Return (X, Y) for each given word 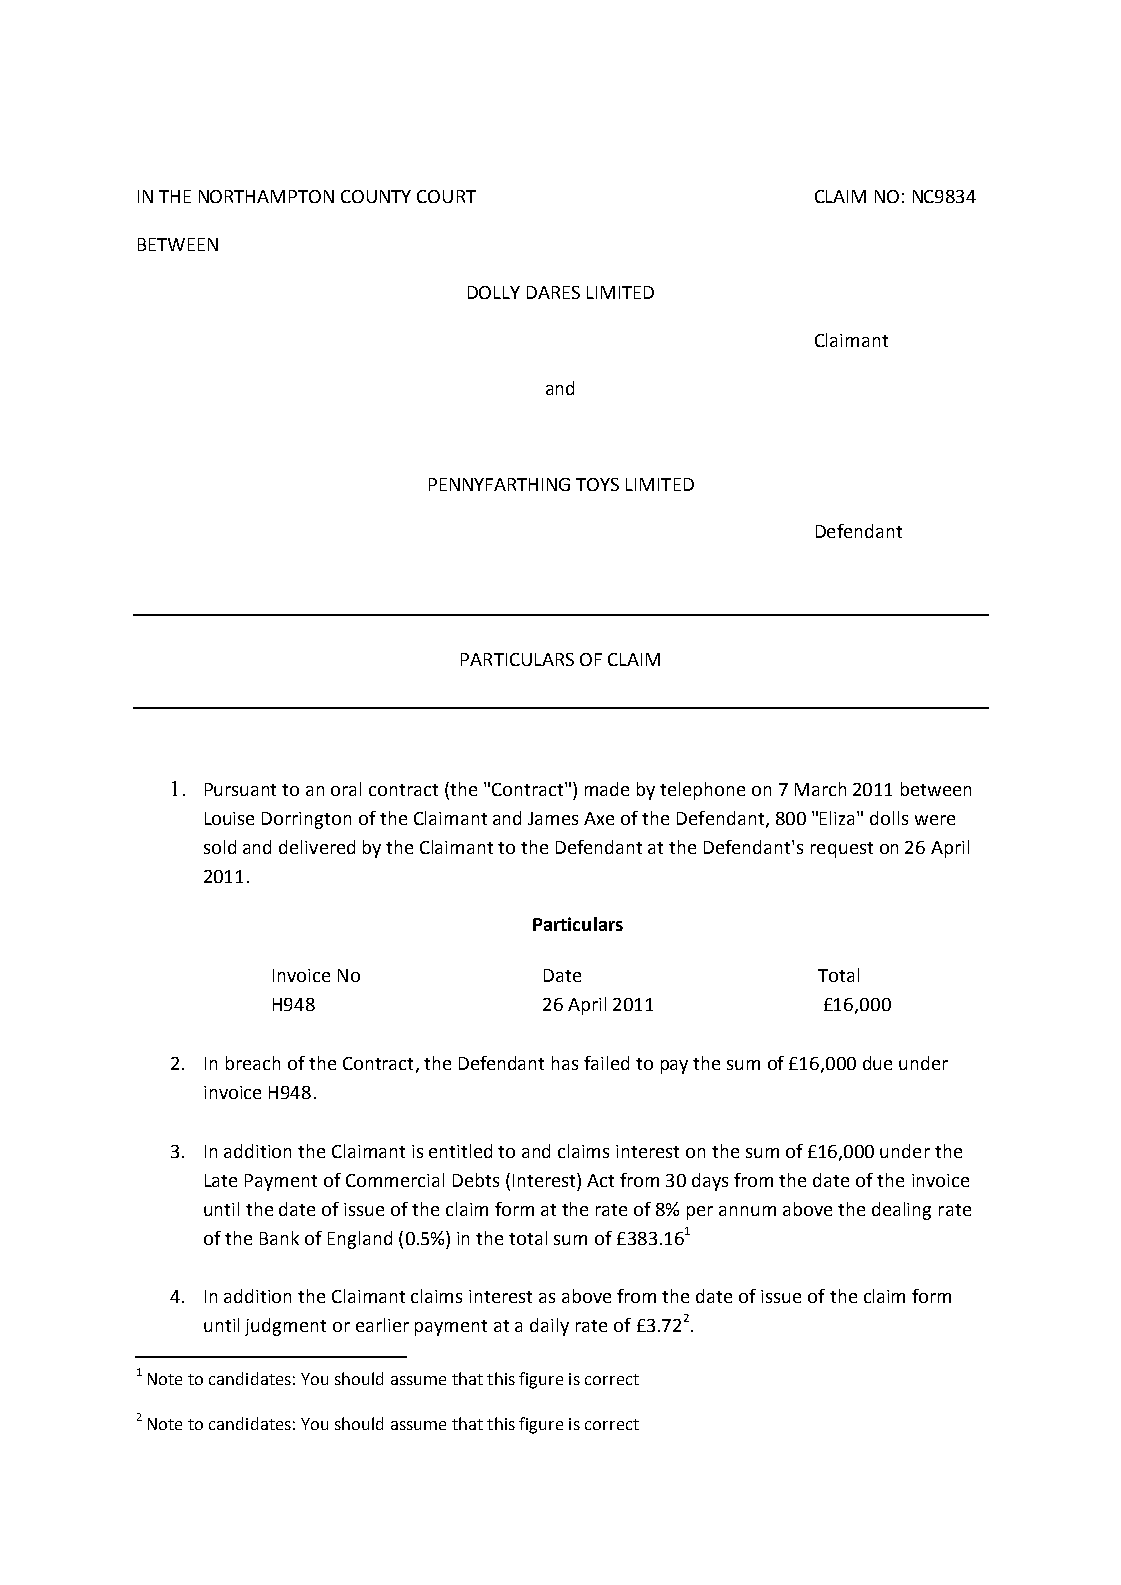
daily (549, 1327)
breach (253, 1063)
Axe (599, 818)
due (877, 1063)
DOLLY (494, 292)
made (607, 789)
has (565, 1063)
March (820, 789)
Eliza (839, 818)
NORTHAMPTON (266, 196)
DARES (553, 292)
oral (346, 789)
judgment (285, 1327)
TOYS (597, 484)
